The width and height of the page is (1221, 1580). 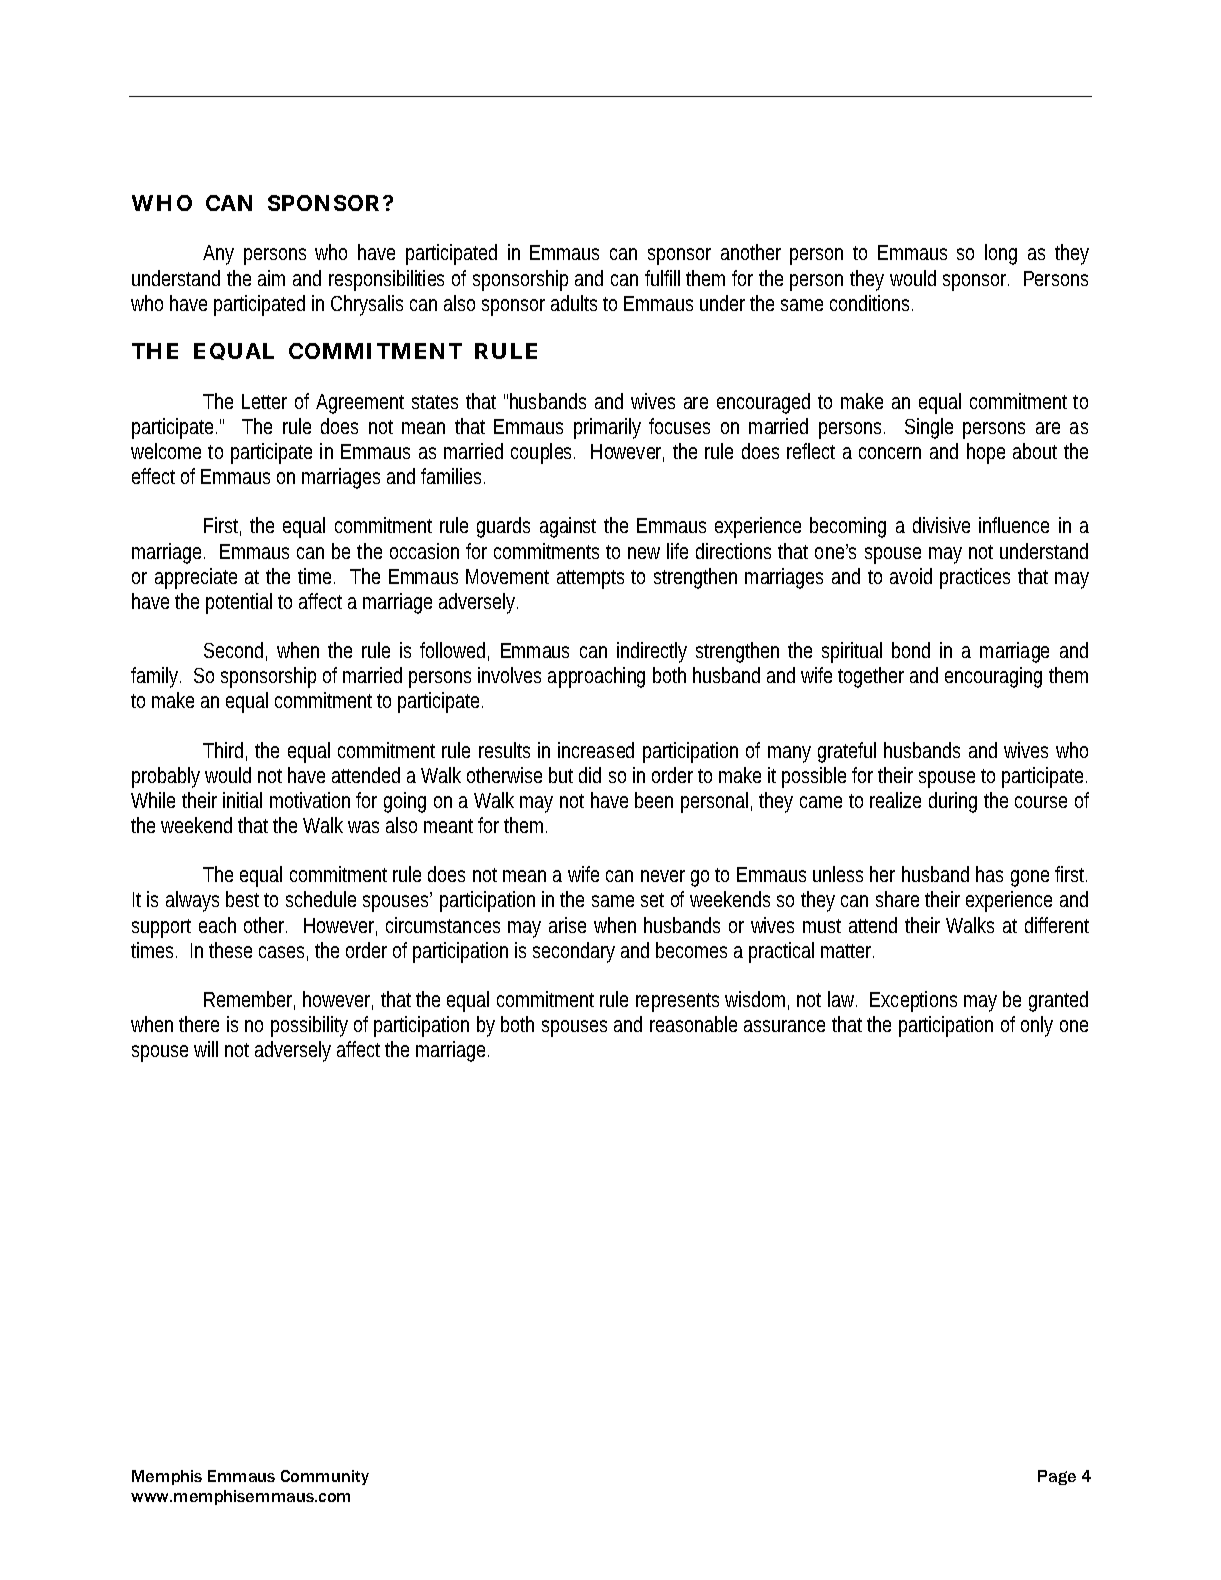 What do you see at coordinates (1001, 254) in the page?
I see `long` at bounding box center [1001, 254].
